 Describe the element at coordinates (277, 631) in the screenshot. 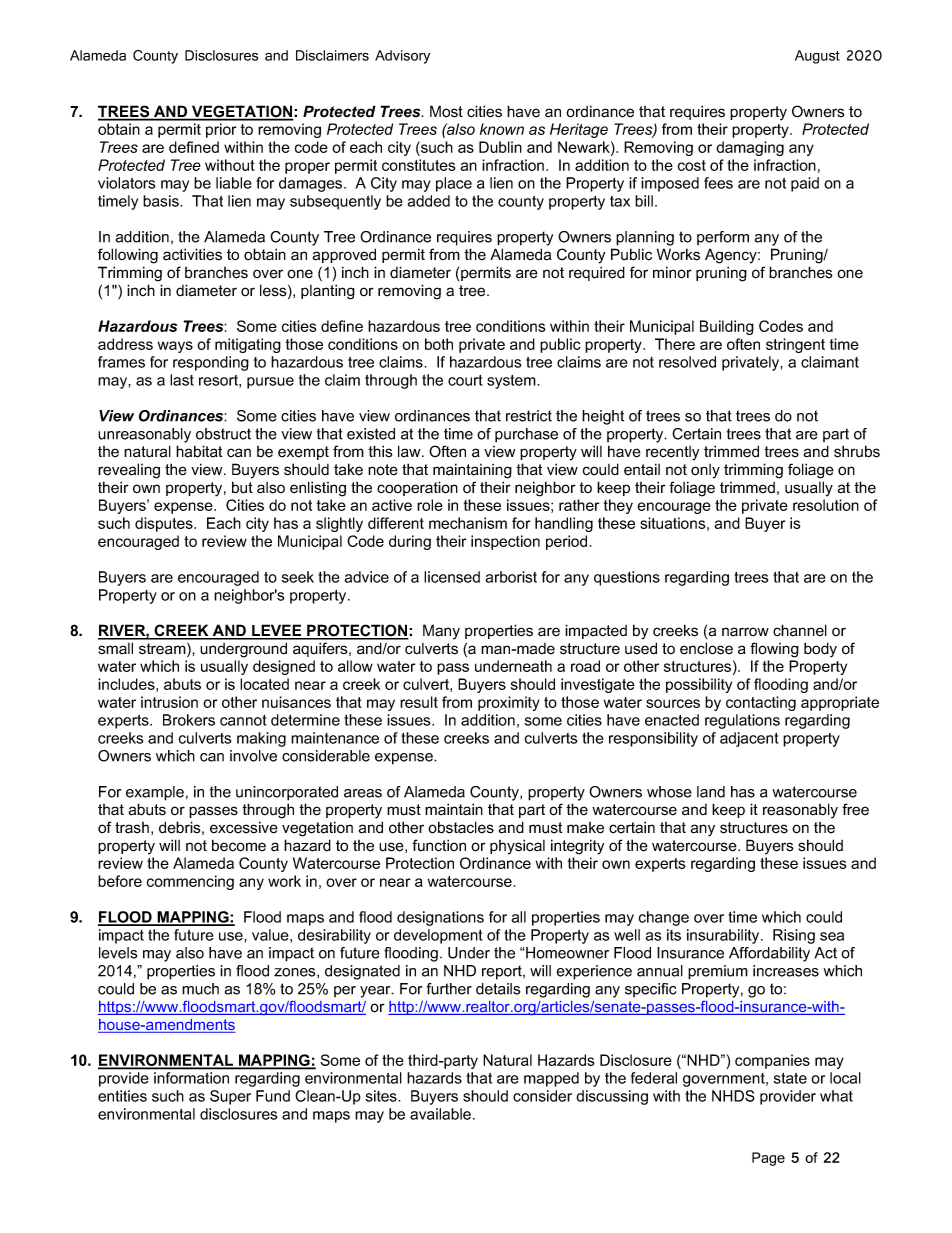

I see `LEVEE` at that location.
